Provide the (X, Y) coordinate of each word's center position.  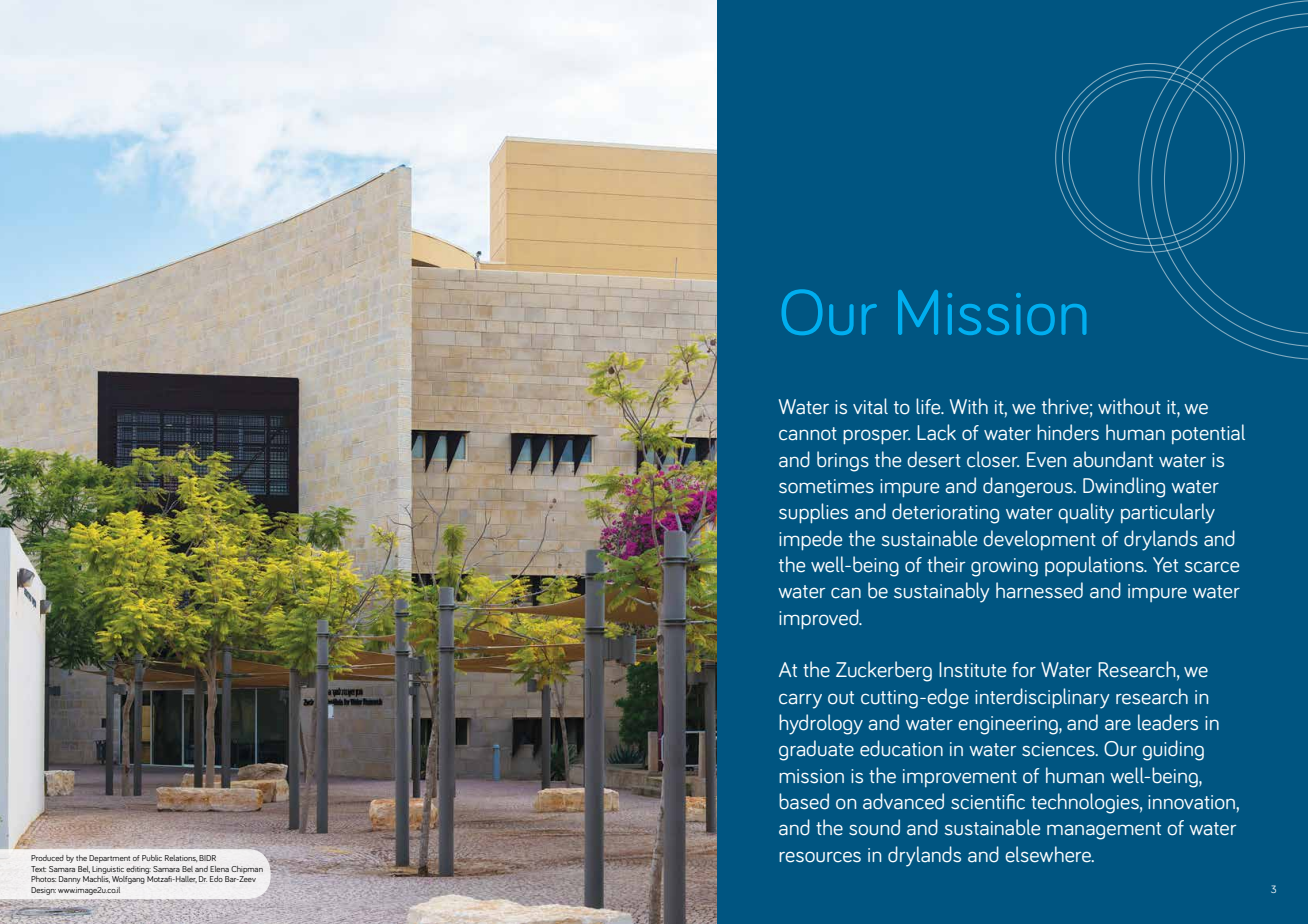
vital (870, 406)
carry (800, 701)
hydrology (821, 724)
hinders (1068, 432)
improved (820, 619)
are (1118, 725)
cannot (808, 434)
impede (810, 540)
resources (820, 857)
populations (1095, 566)
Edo (216, 879)
